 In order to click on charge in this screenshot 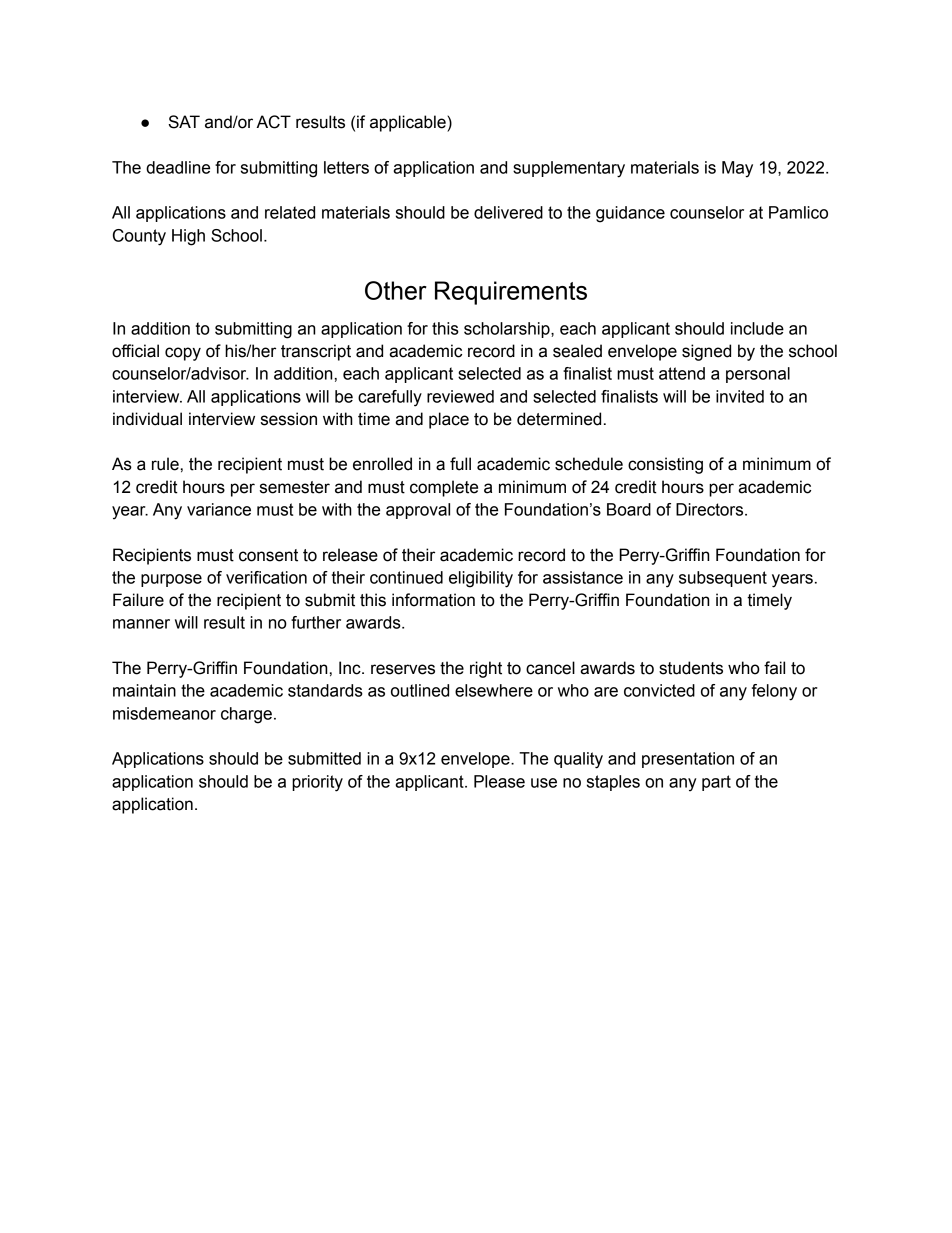, I will do `click(246, 715)`.
